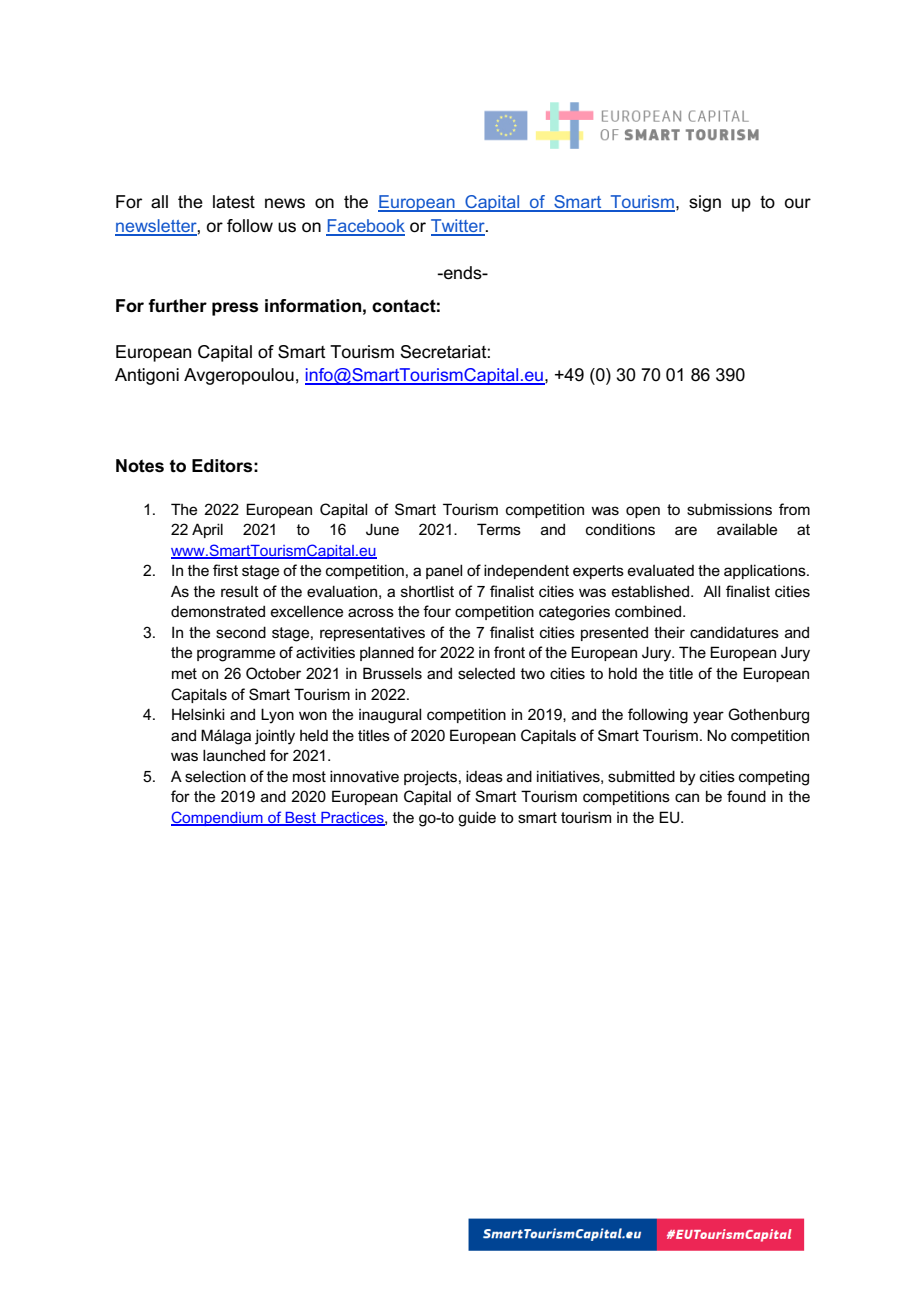 The image size is (924, 1308). I want to click on selected, so click(486, 673).
